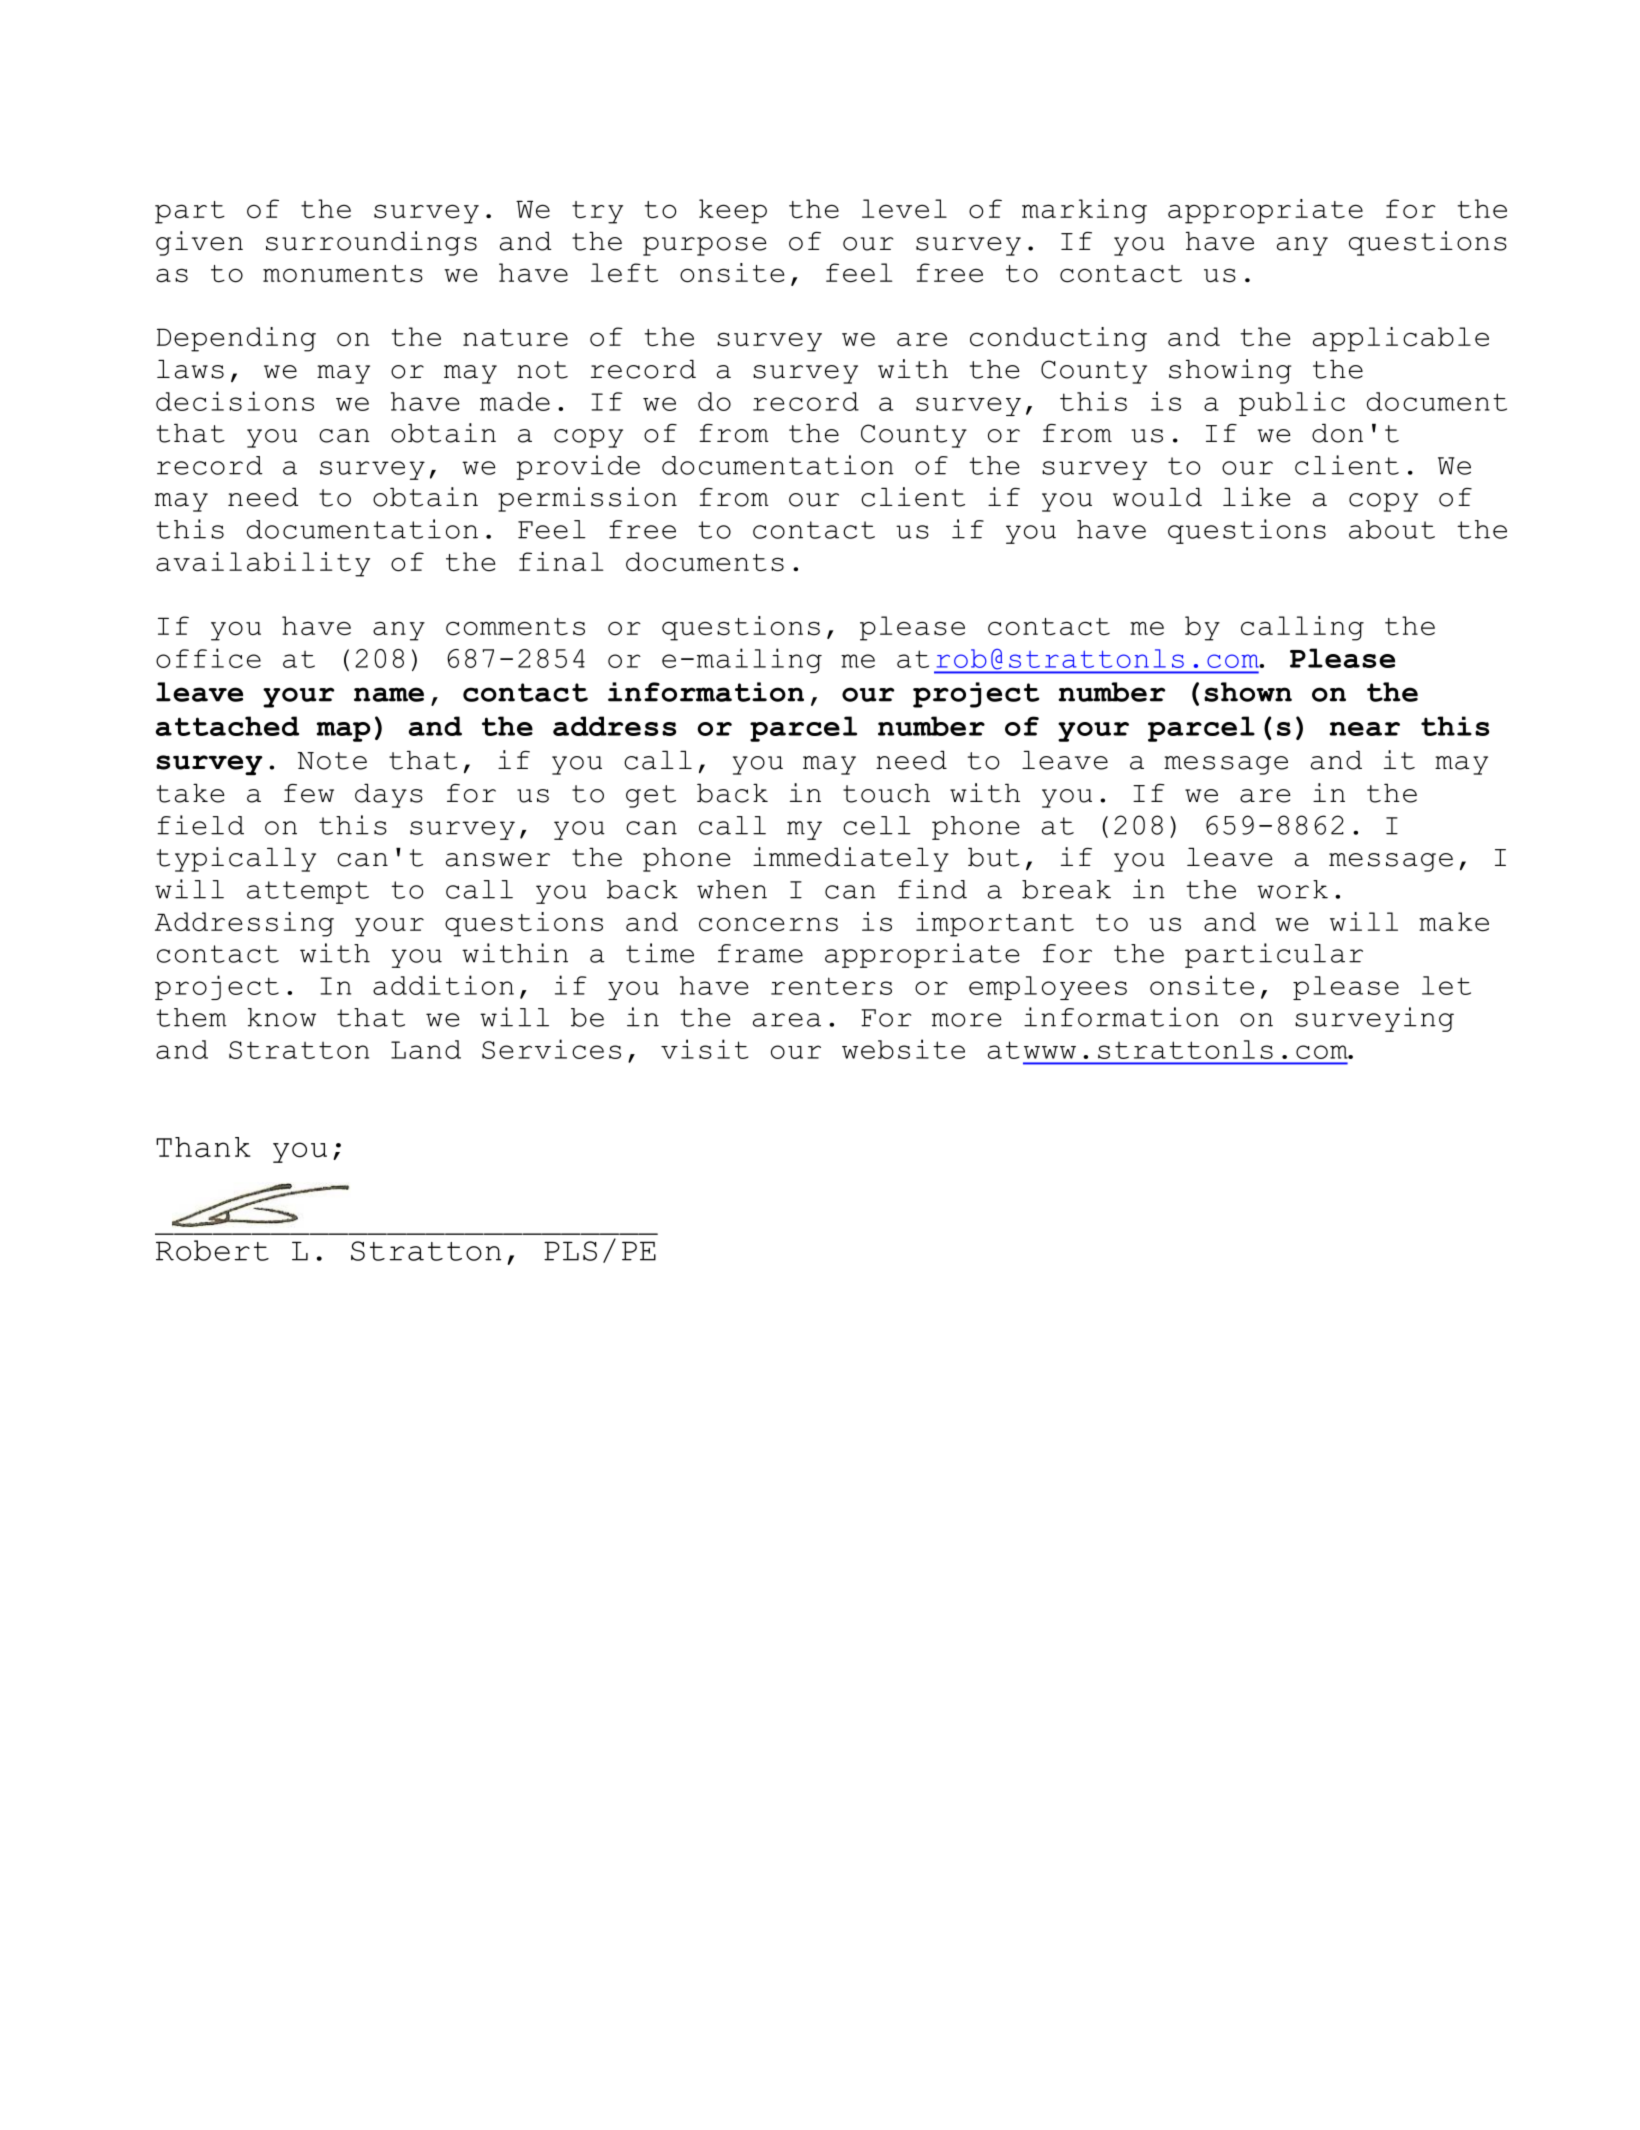 The width and height of the page is (1640, 2130). Describe the element at coordinates (212, 1250) in the page. I see `Robert` at that location.
